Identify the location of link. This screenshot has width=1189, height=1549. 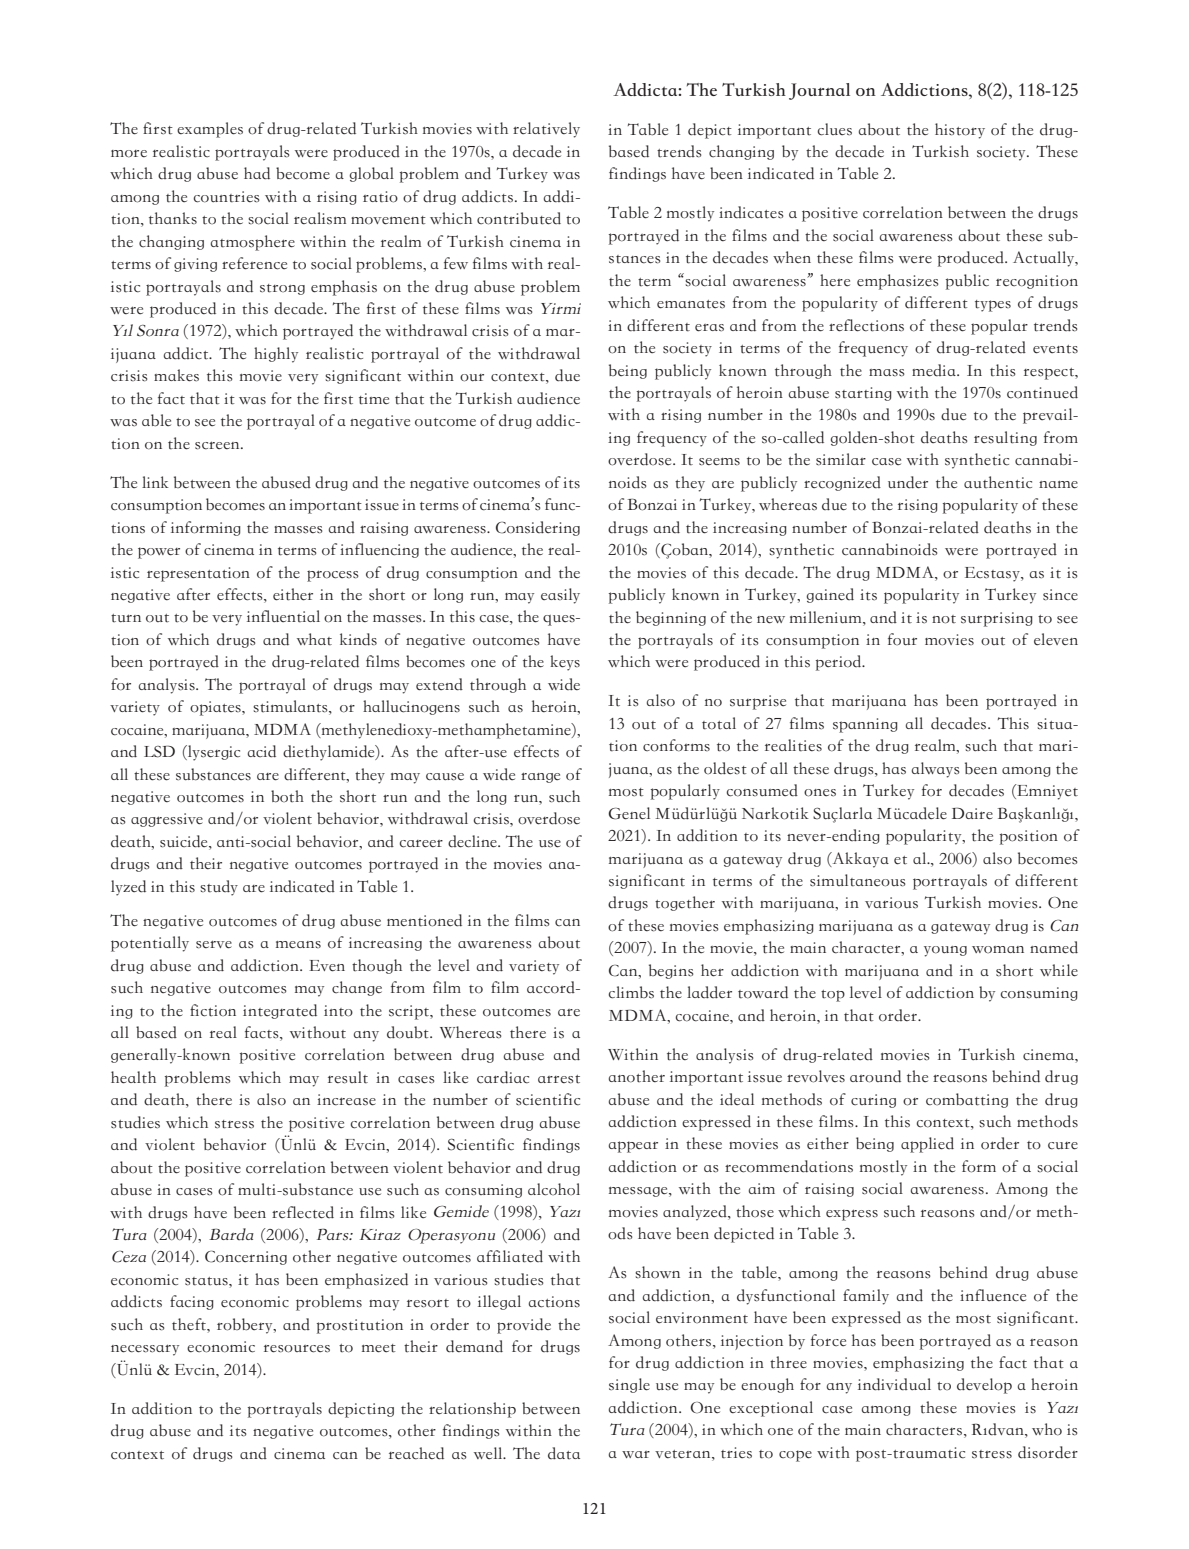
(155, 482).
